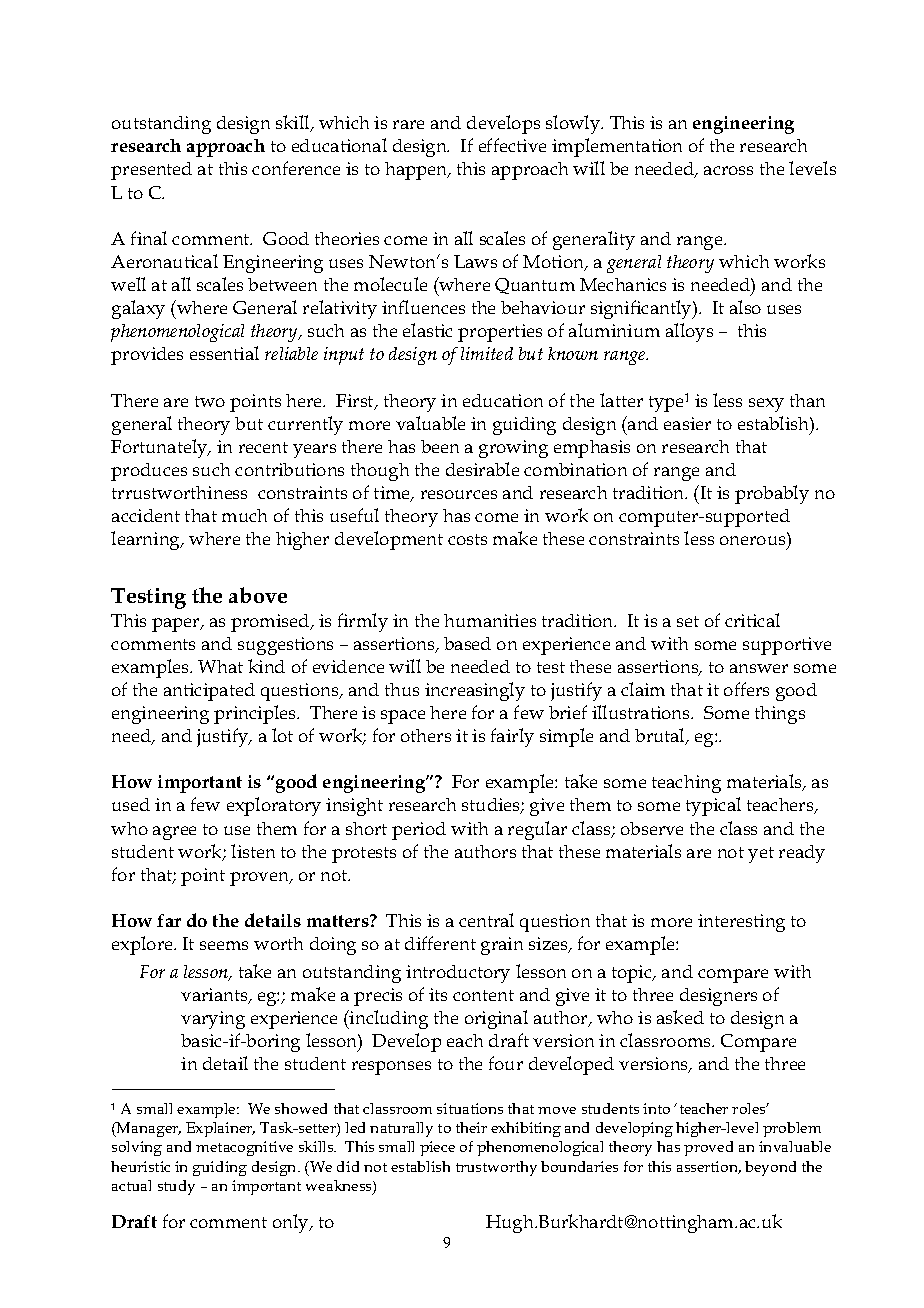 The width and height of the image is (924, 1308). I want to click on presented, so click(151, 171).
